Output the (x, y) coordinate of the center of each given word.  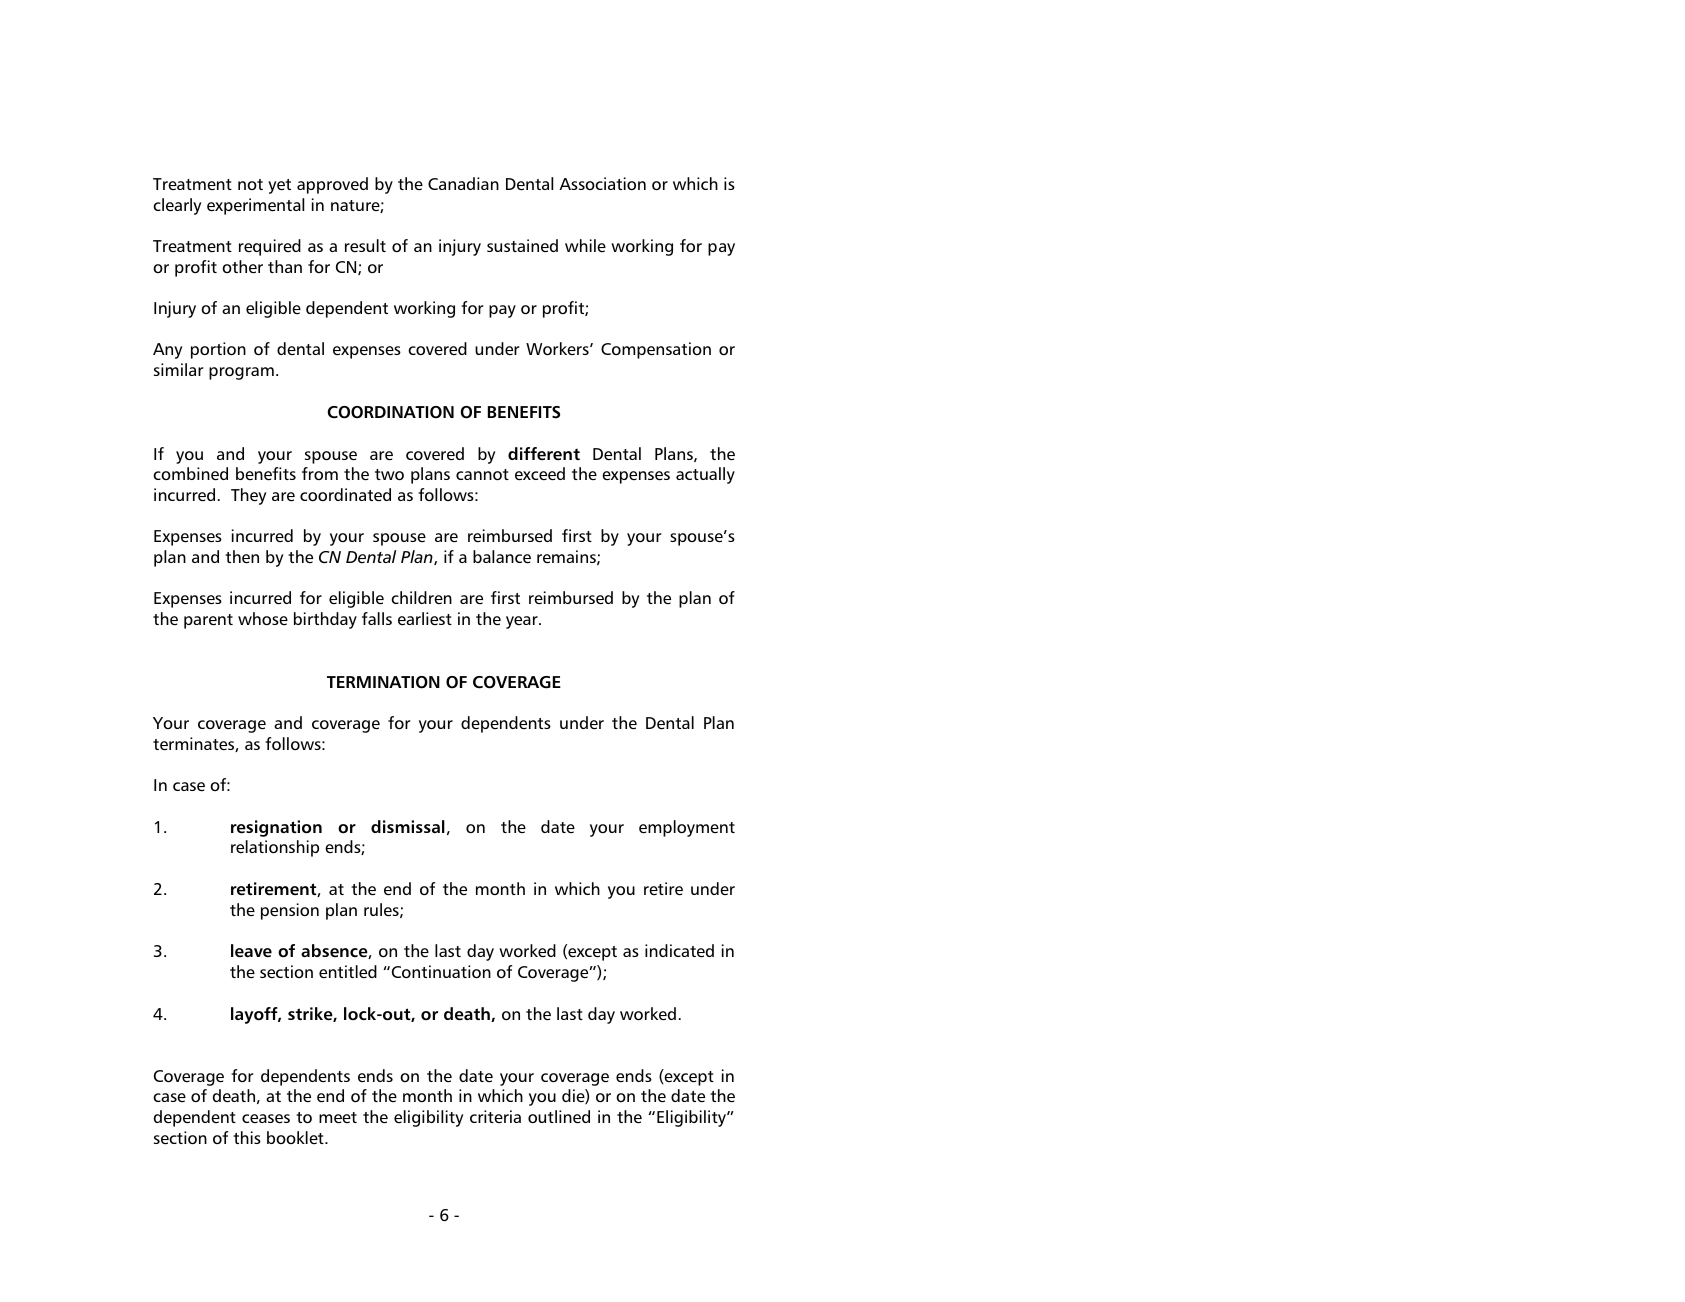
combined (190, 473)
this (247, 1137)
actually (705, 475)
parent (208, 621)
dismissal (408, 826)
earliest (425, 618)
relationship (275, 848)
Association (602, 183)
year (523, 622)
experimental (255, 206)
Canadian (463, 183)
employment (687, 828)
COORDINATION (391, 412)
